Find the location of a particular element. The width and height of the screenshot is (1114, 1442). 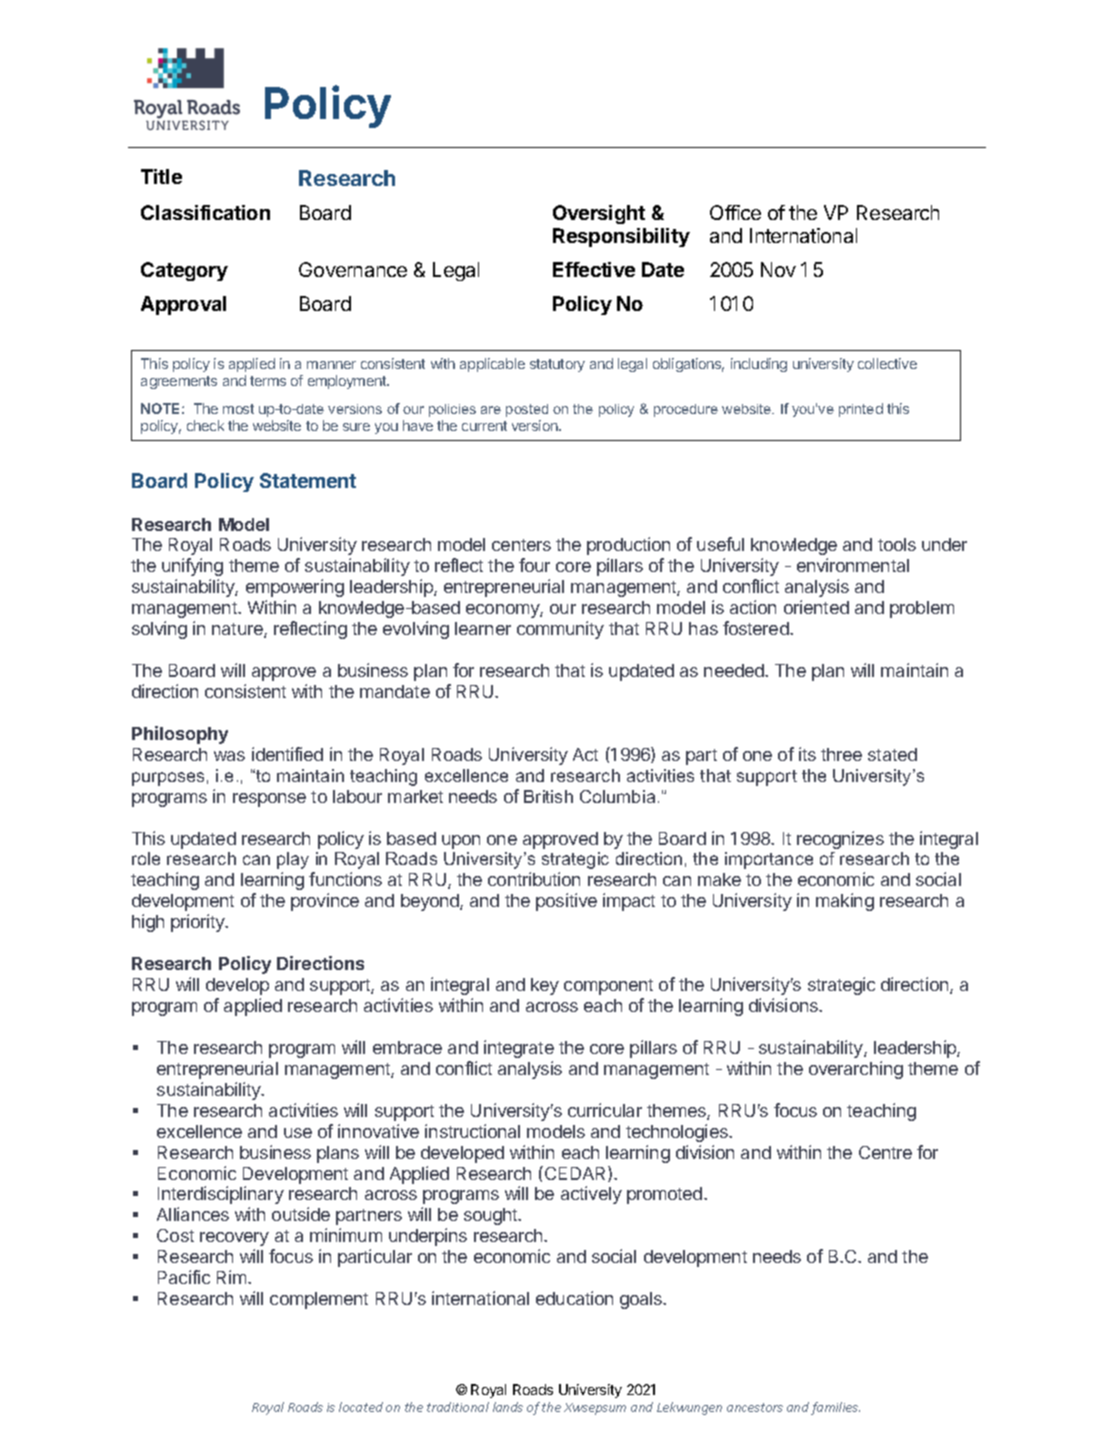

three is located at coordinates (841, 754).
